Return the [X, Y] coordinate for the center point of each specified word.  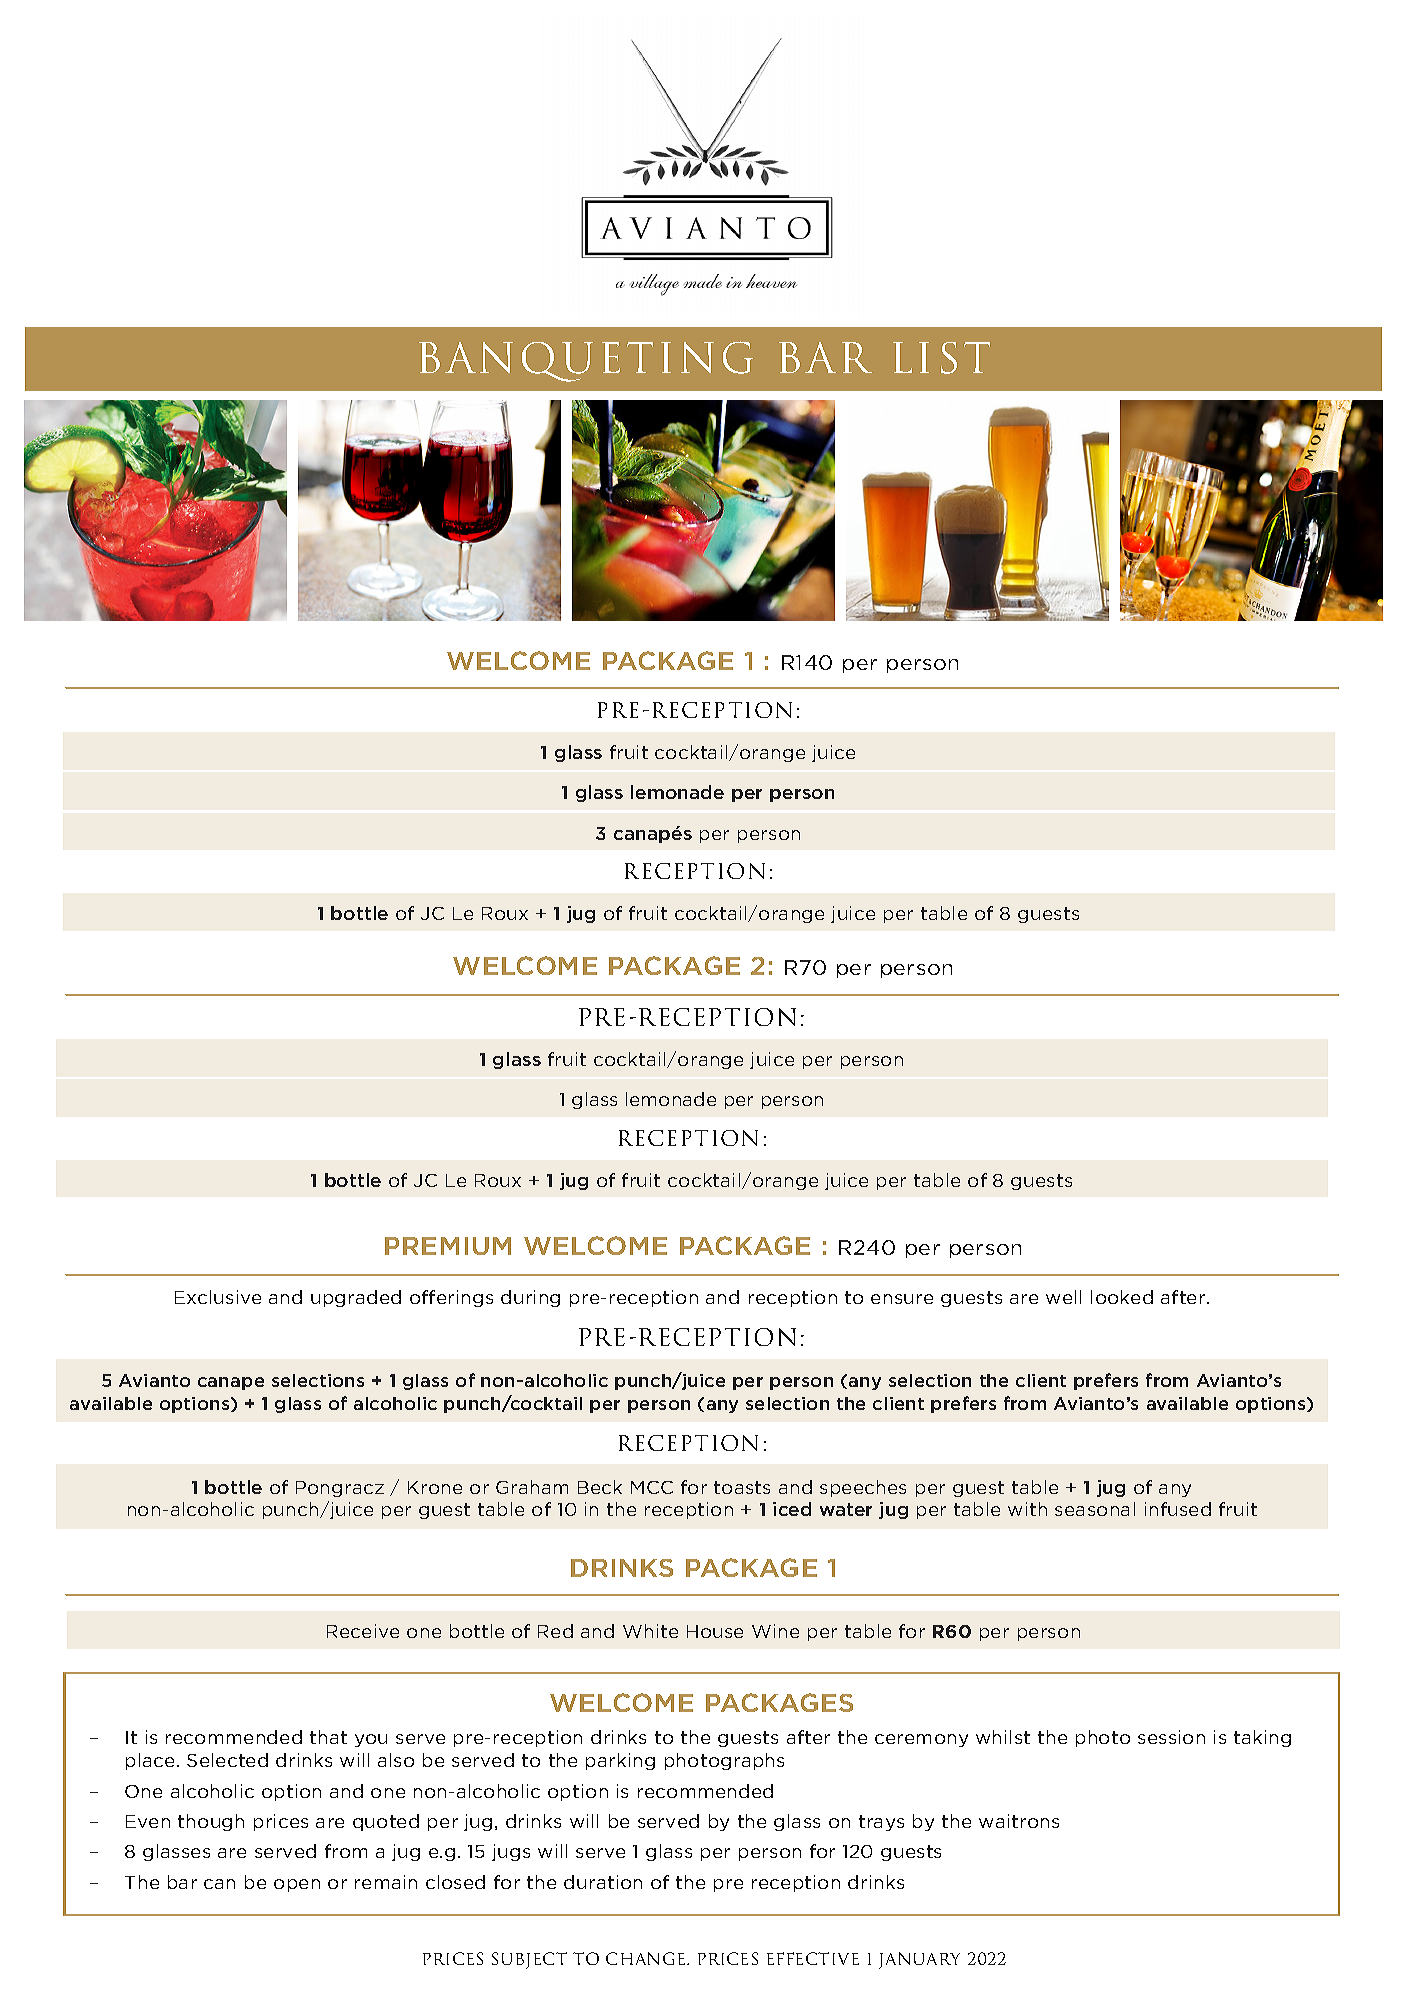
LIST [941, 358]
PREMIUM [448, 1246]
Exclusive [218, 1297]
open [297, 1885]
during [530, 1298]
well [1063, 1297]
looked [1122, 1297]
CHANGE [647, 1958]
